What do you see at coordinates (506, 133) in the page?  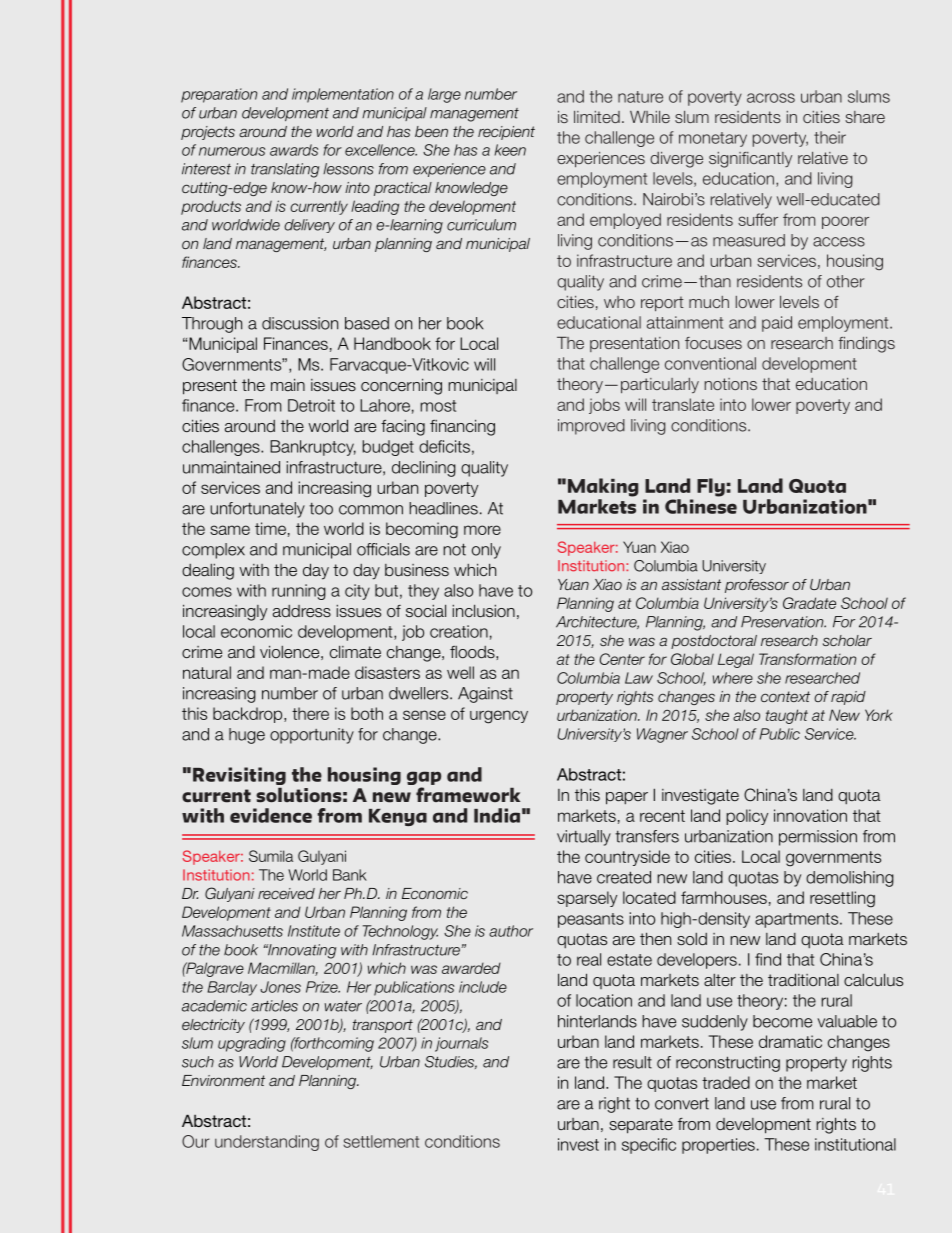 I see `recipient` at bounding box center [506, 133].
